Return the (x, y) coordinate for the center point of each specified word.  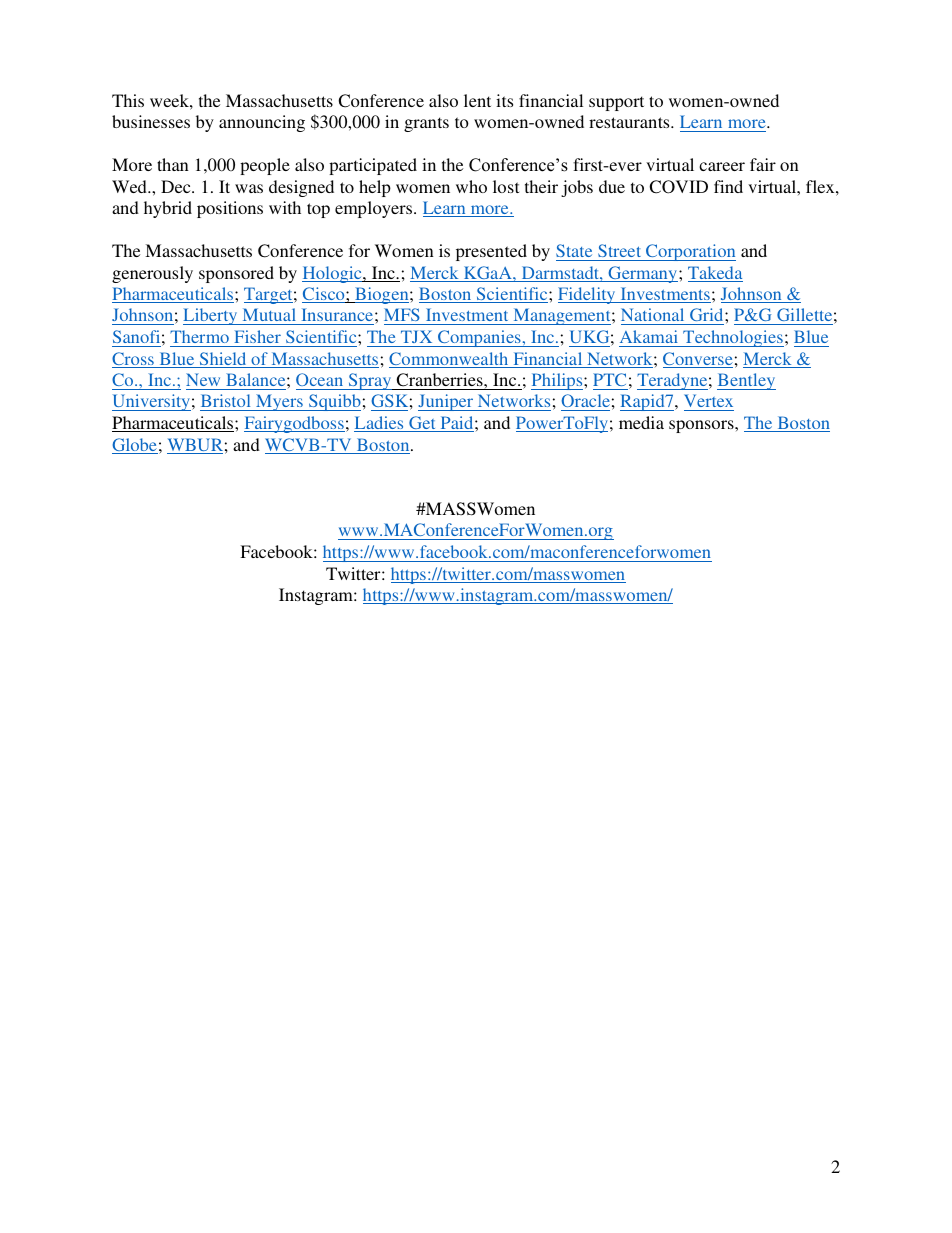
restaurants (630, 122)
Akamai (649, 336)
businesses (151, 121)
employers (375, 209)
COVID (678, 187)
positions (230, 209)
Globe (135, 446)
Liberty (211, 316)
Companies (479, 338)
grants (426, 124)
